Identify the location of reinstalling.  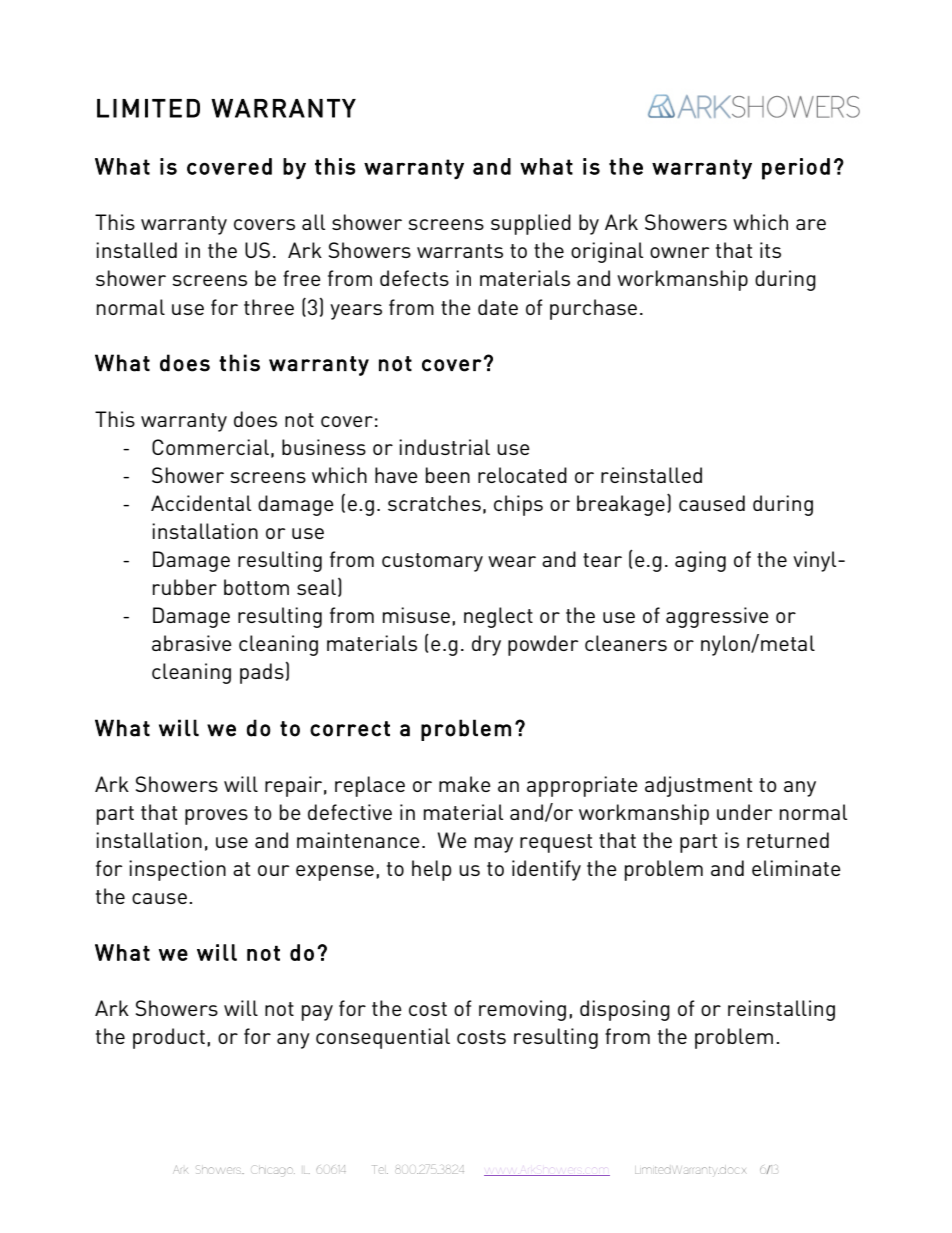
(781, 1010).
